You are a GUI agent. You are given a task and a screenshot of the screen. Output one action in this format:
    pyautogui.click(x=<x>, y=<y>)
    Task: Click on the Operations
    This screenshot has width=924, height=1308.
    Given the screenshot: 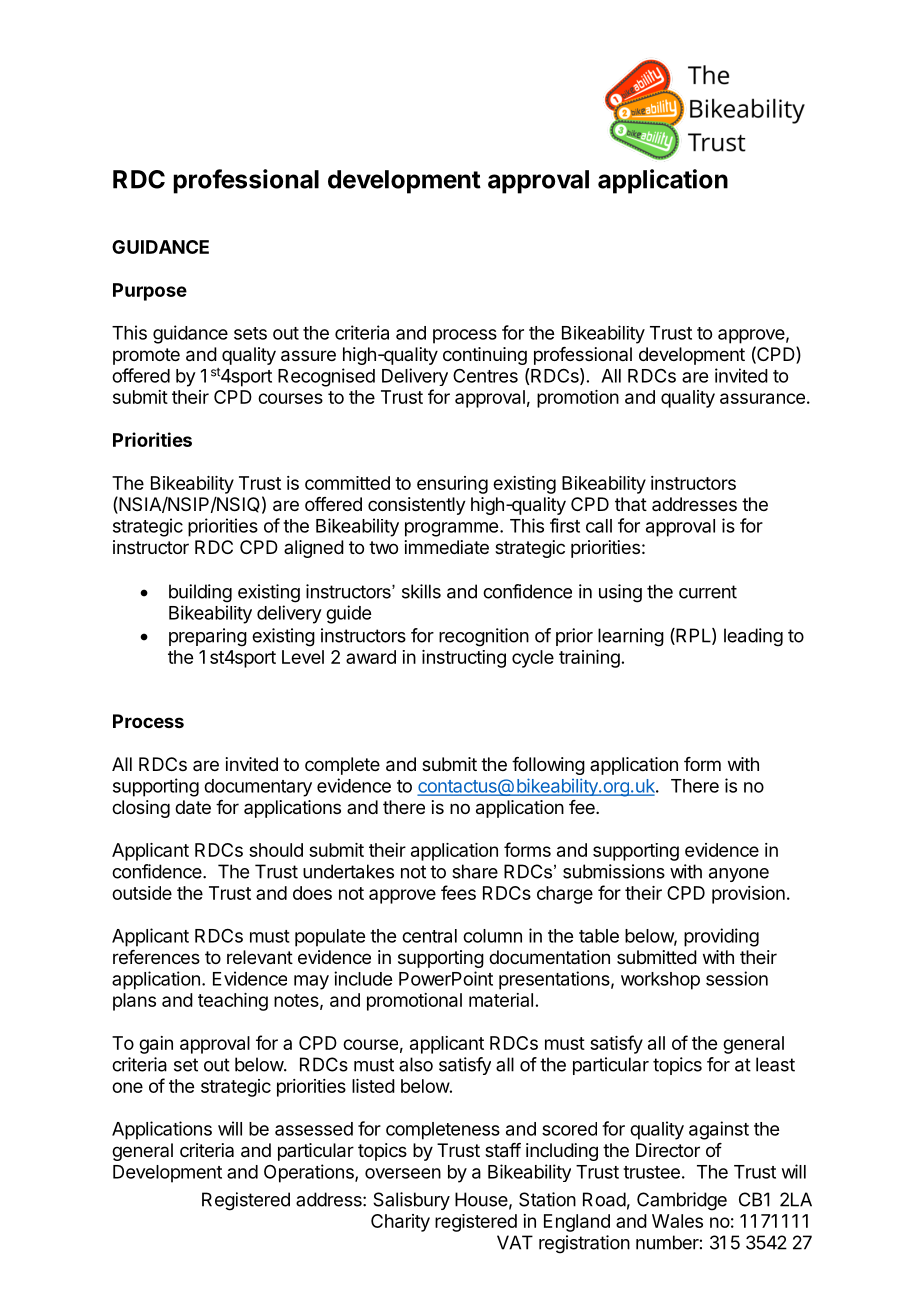 What is the action you would take?
    pyautogui.click(x=310, y=1173)
